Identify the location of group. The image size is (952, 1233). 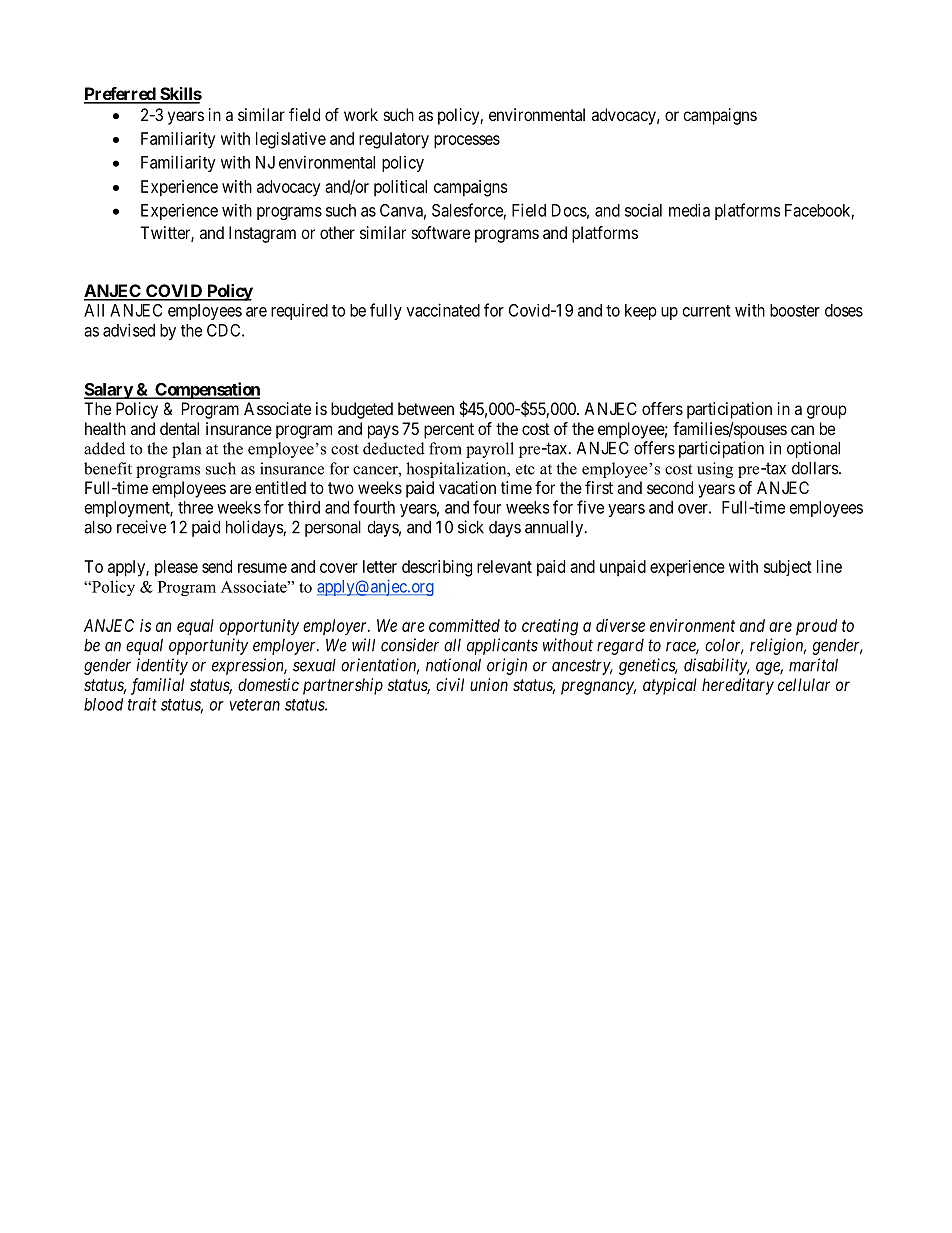
(827, 412).
